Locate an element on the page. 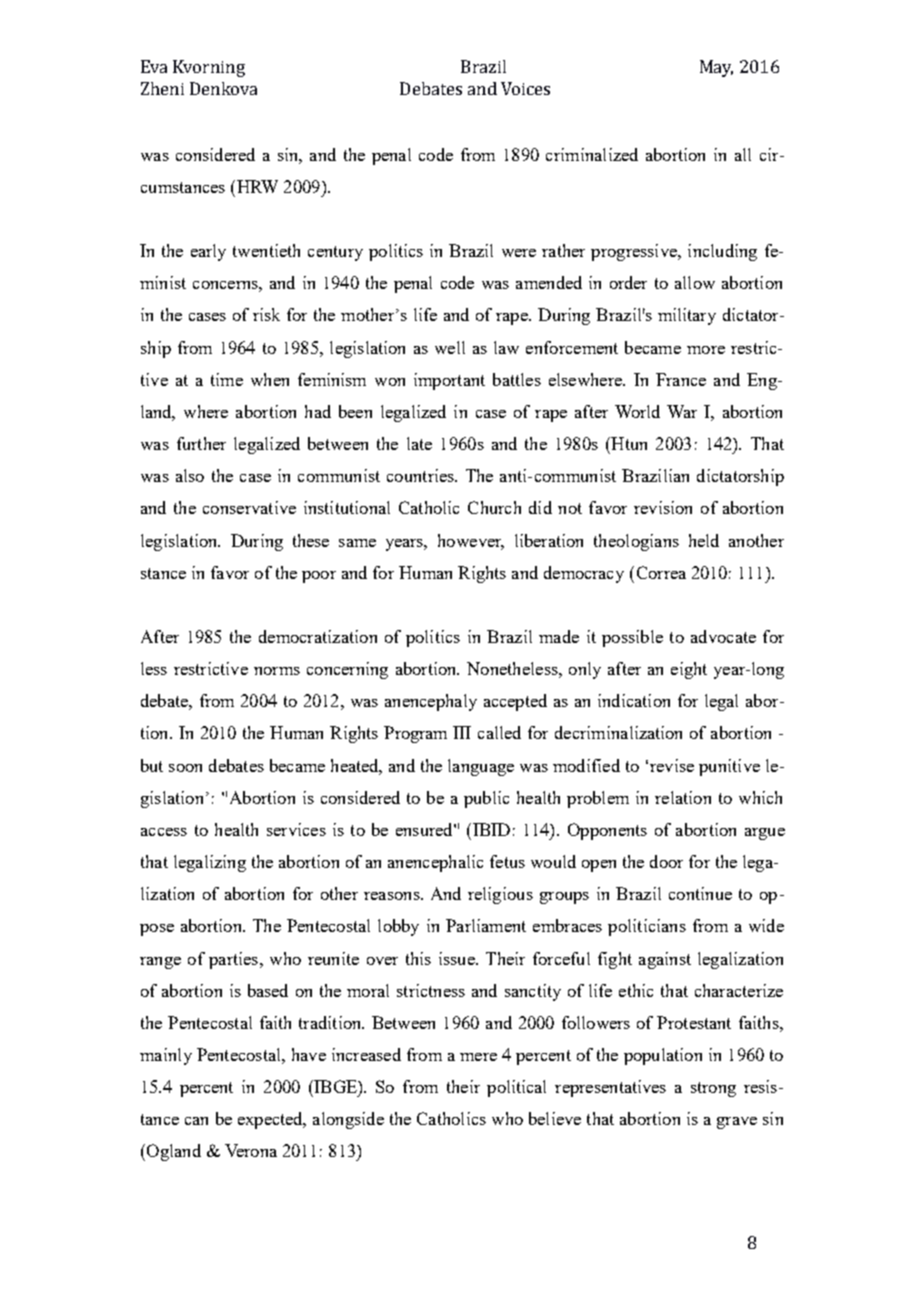 This document has height=1308, width=924. Verona is located at coordinates (251, 1150).
